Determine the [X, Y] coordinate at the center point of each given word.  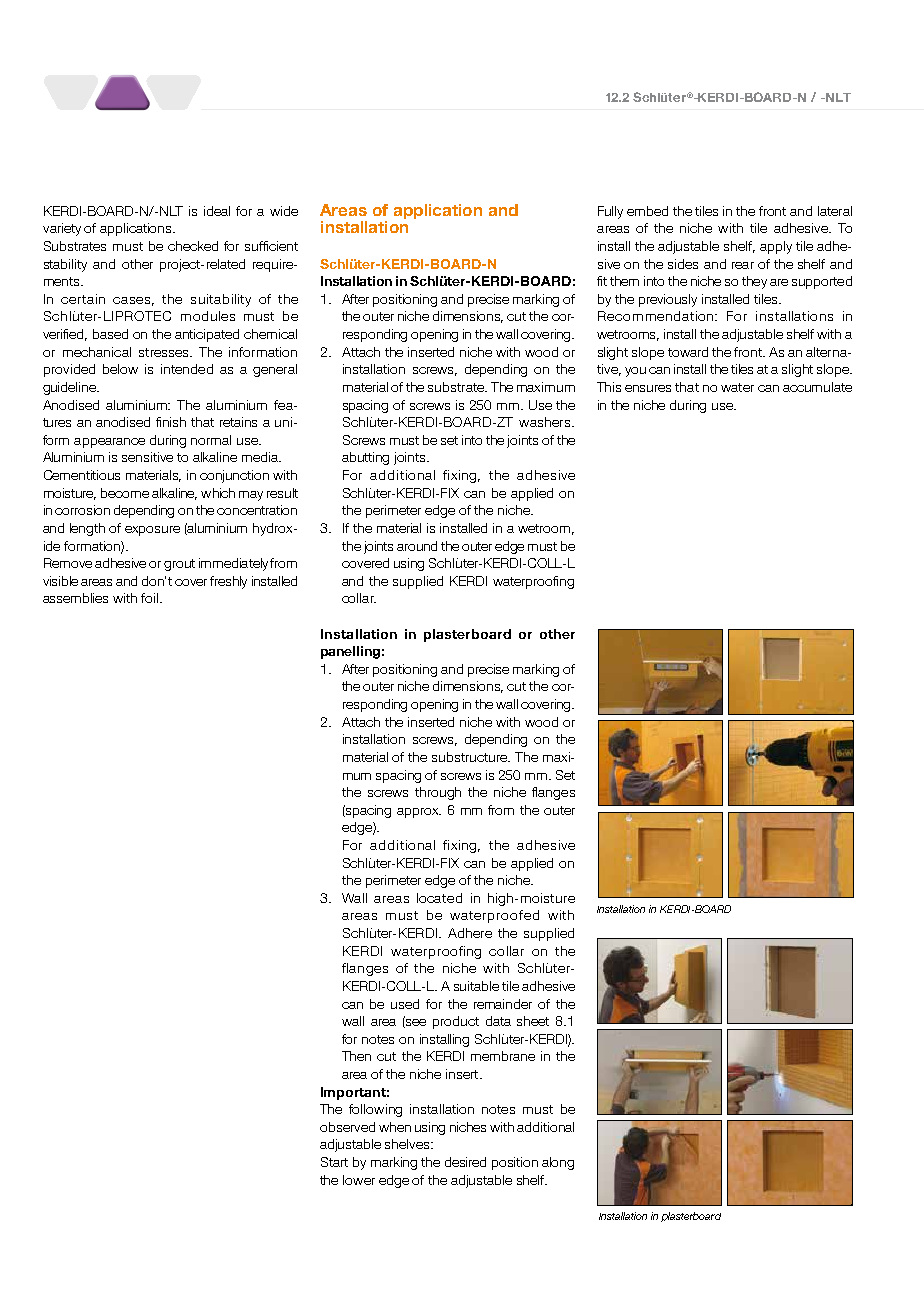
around [417, 546]
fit [602, 281]
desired [465, 1162]
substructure [471, 757]
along [558, 1163]
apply [776, 247]
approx [419, 813]
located [439, 898]
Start [334, 1162]
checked [193, 246]
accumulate [817, 387]
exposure [152, 531]
